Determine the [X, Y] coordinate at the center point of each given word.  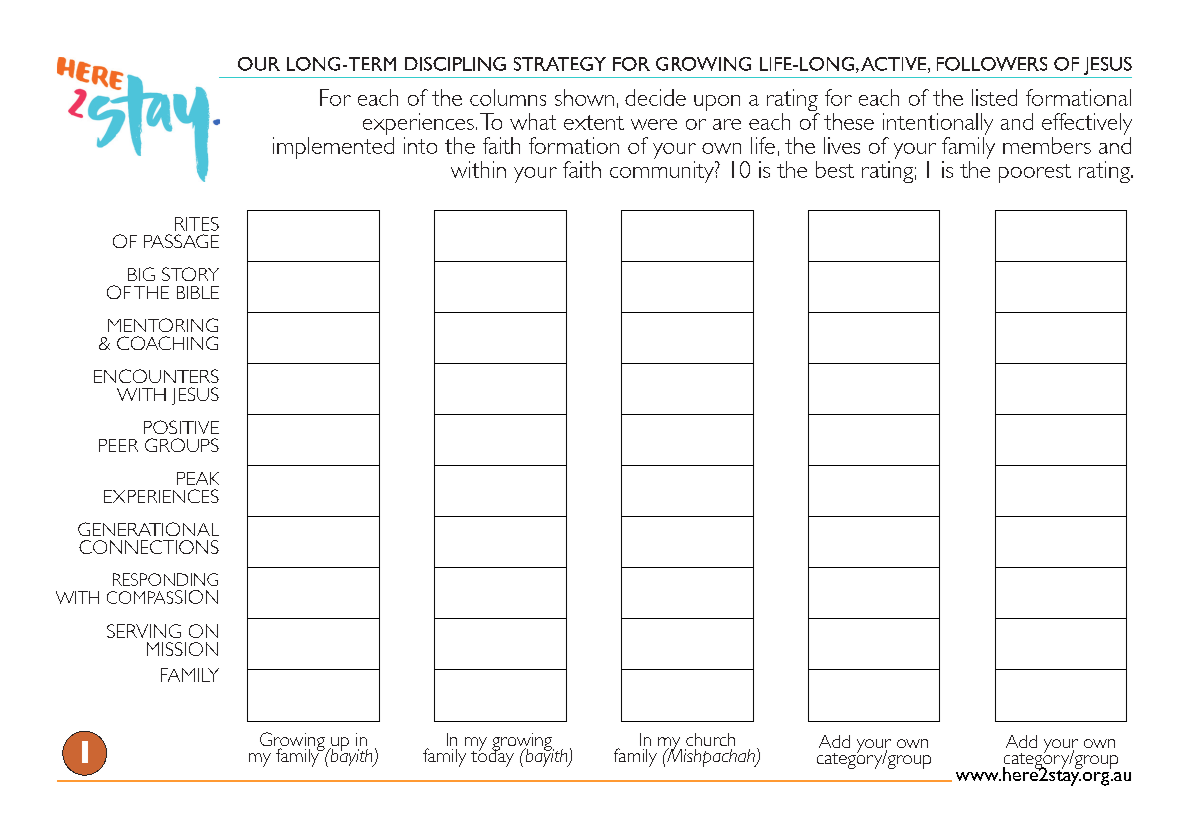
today [492, 756]
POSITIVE [181, 427]
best [835, 169]
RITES [197, 224]
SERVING [144, 631]
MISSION [182, 649]
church [710, 739]
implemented [333, 148]
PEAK [198, 478]
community [663, 172]
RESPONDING [165, 579]
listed [994, 97]
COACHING [167, 343]
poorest [1035, 173]
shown [584, 97]
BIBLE [198, 292]
